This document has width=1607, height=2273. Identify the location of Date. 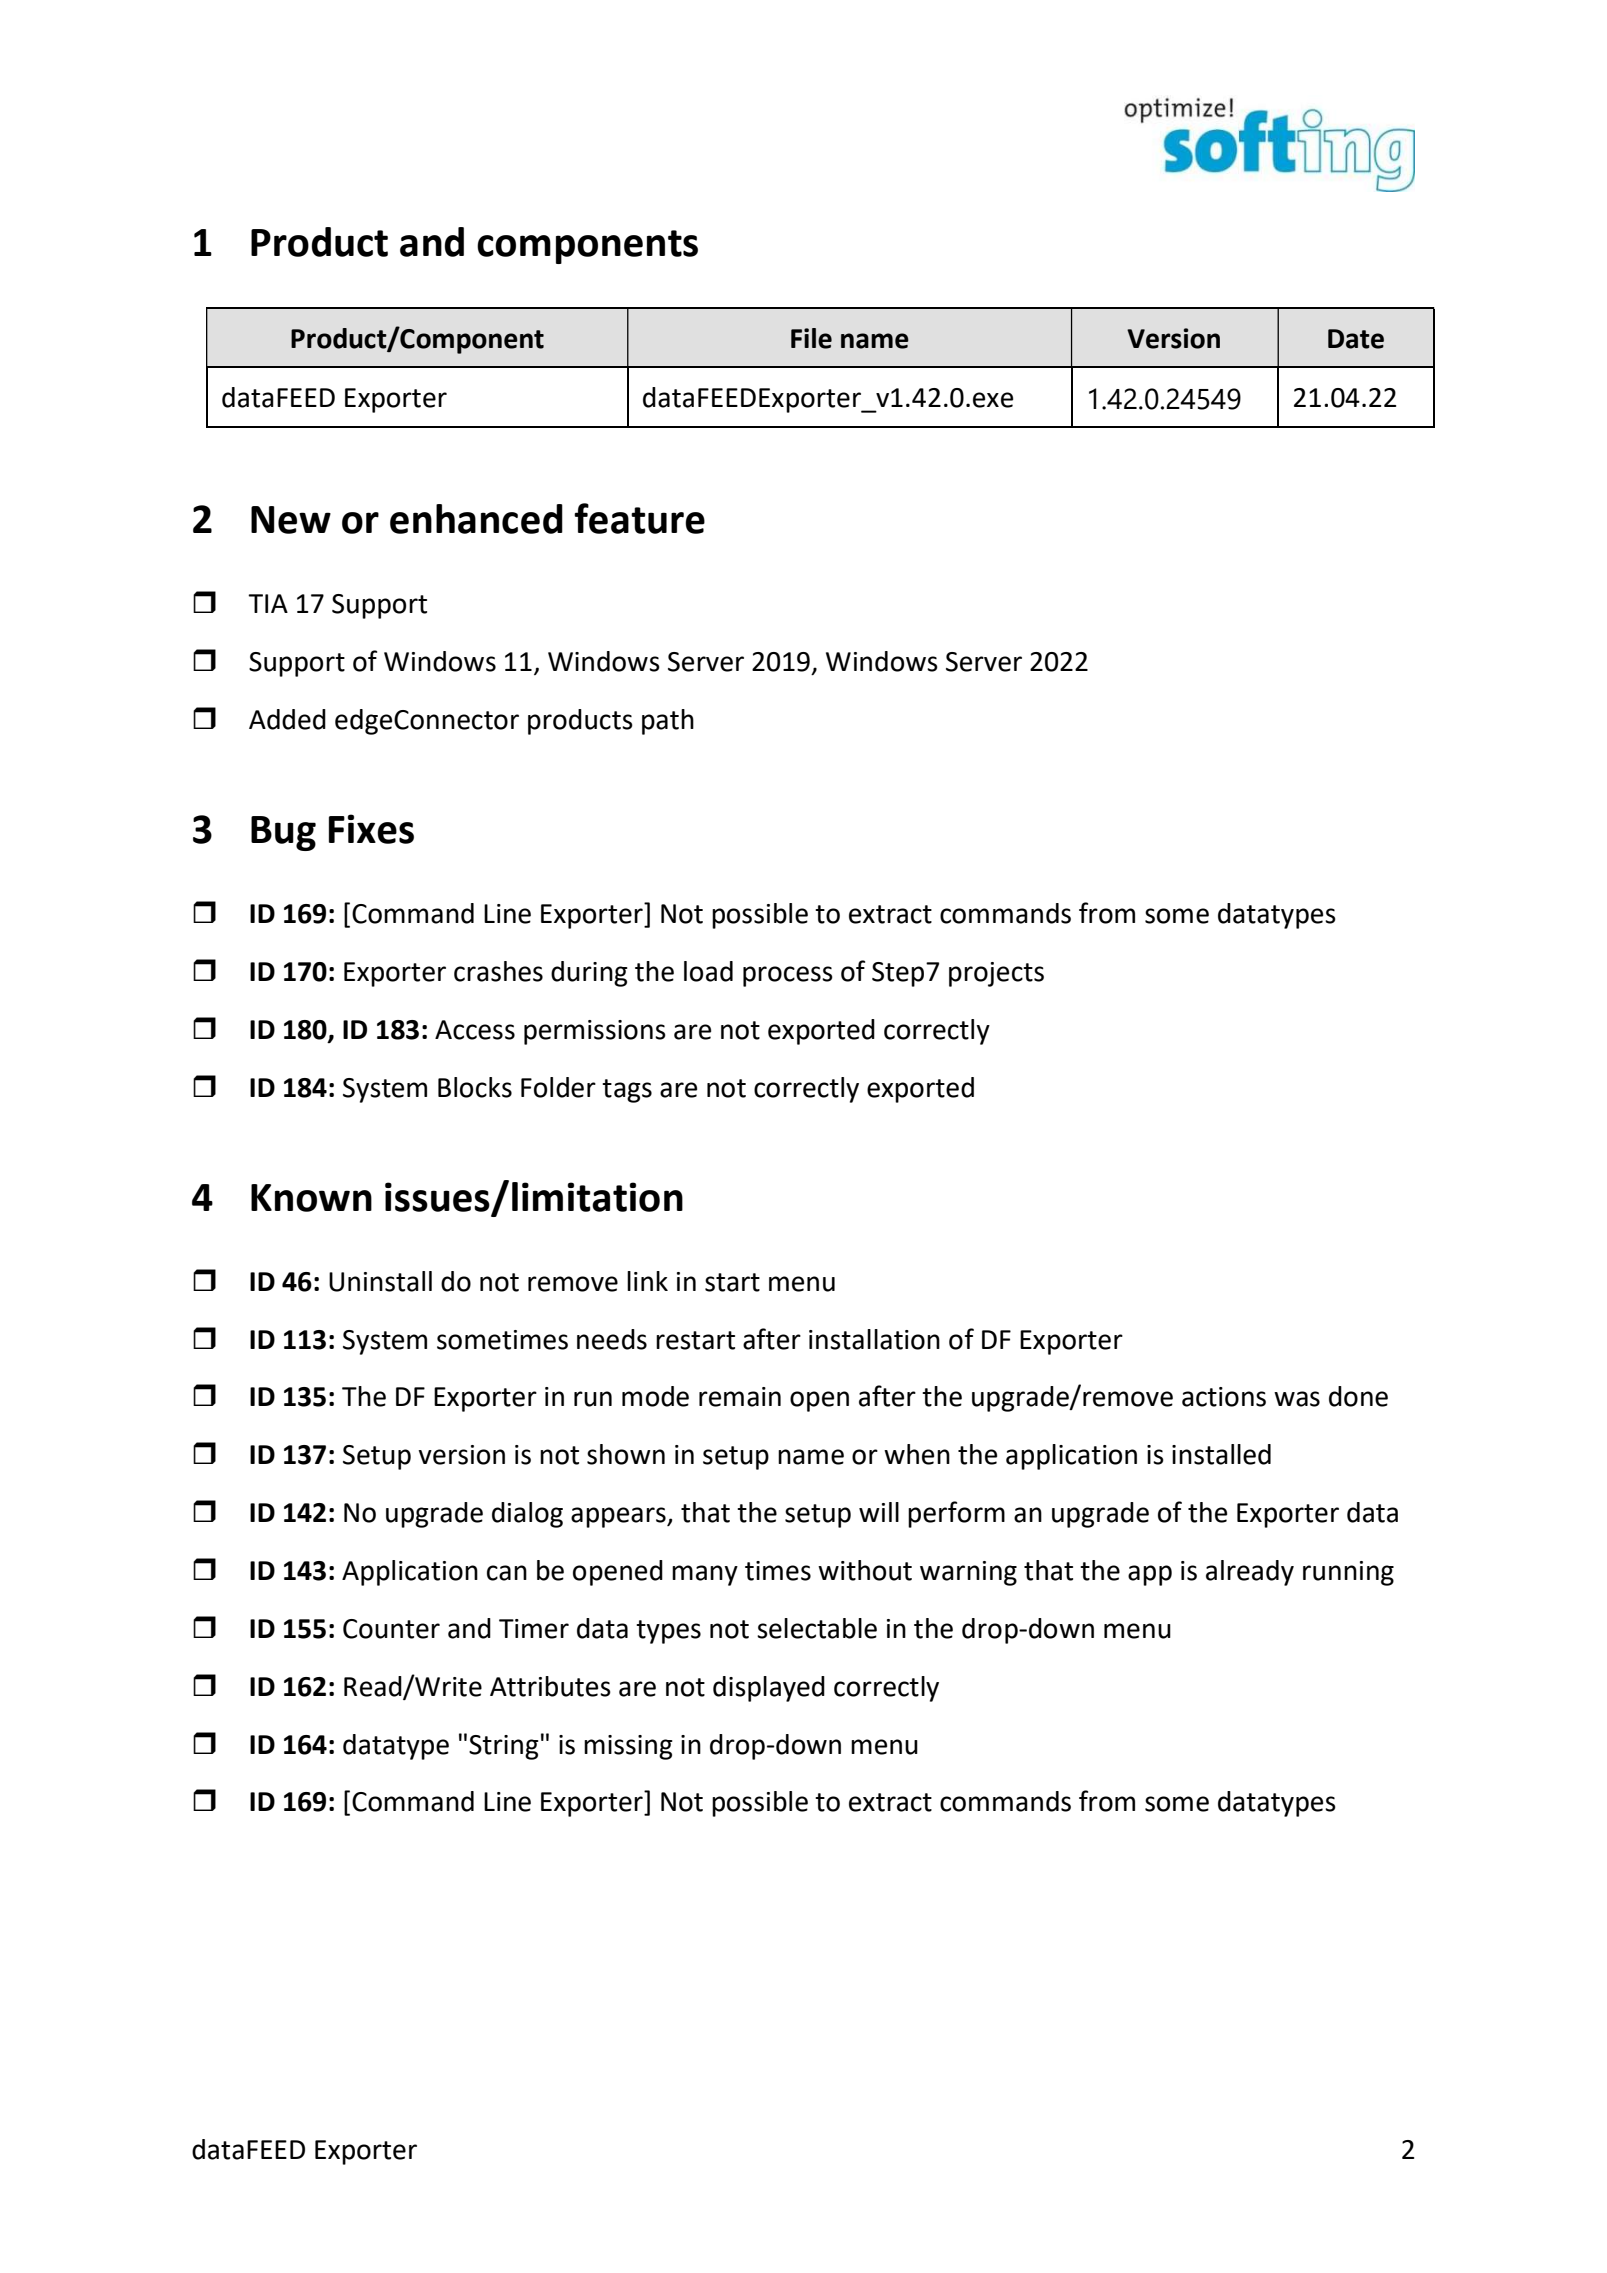
(1356, 339).
